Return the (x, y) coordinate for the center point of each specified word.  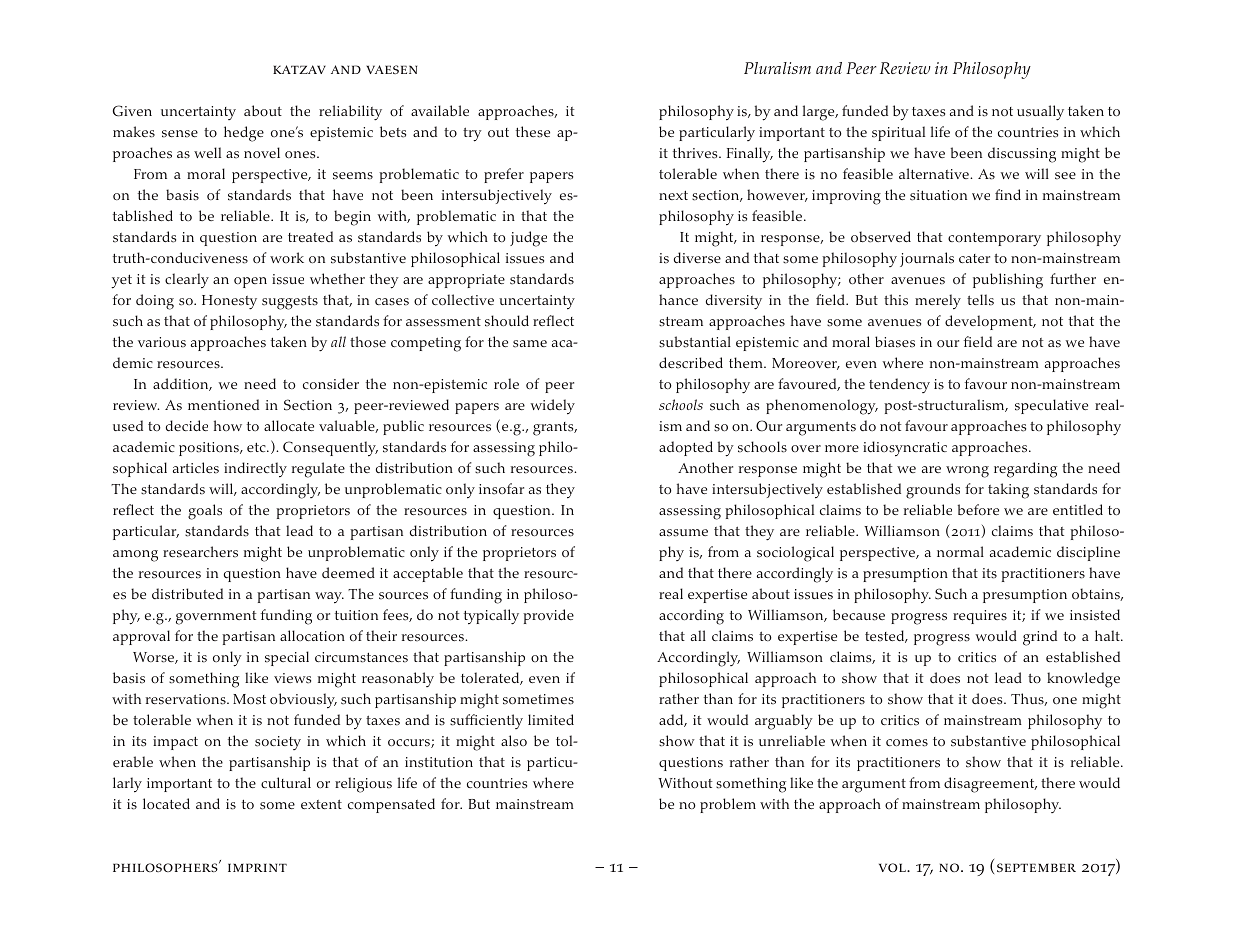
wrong (967, 472)
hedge (244, 134)
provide (548, 616)
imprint (257, 867)
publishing (1008, 281)
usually (1040, 113)
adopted (686, 448)
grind (1040, 638)
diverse (697, 258)
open (250, 282)
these (533, 132)
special (287, 658)
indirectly (255, 470)
